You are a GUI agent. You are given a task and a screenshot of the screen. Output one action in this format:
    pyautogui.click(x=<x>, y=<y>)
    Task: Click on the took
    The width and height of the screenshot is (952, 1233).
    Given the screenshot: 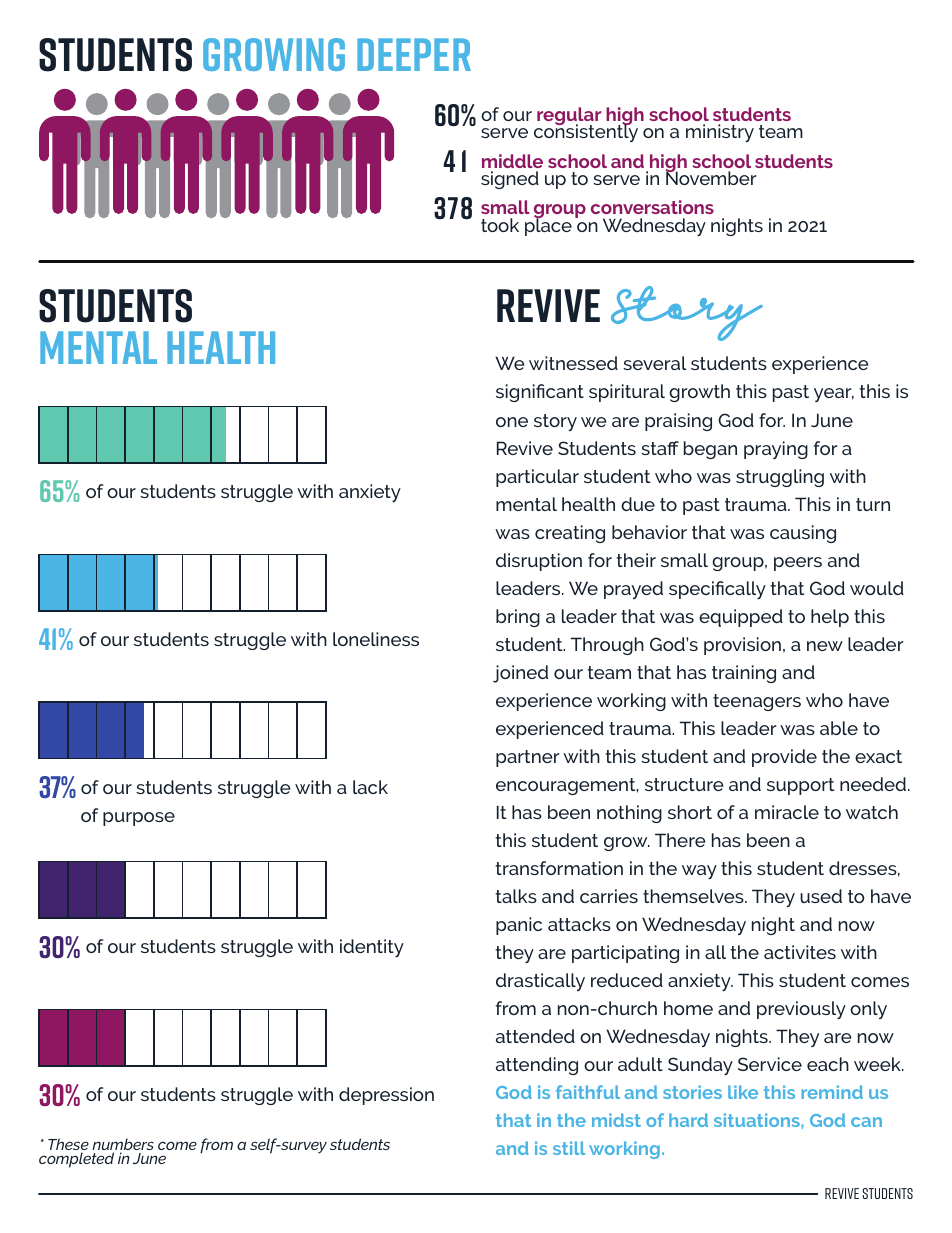 What is the action you would take?
    pyautogui.click(x=500, y=225)
